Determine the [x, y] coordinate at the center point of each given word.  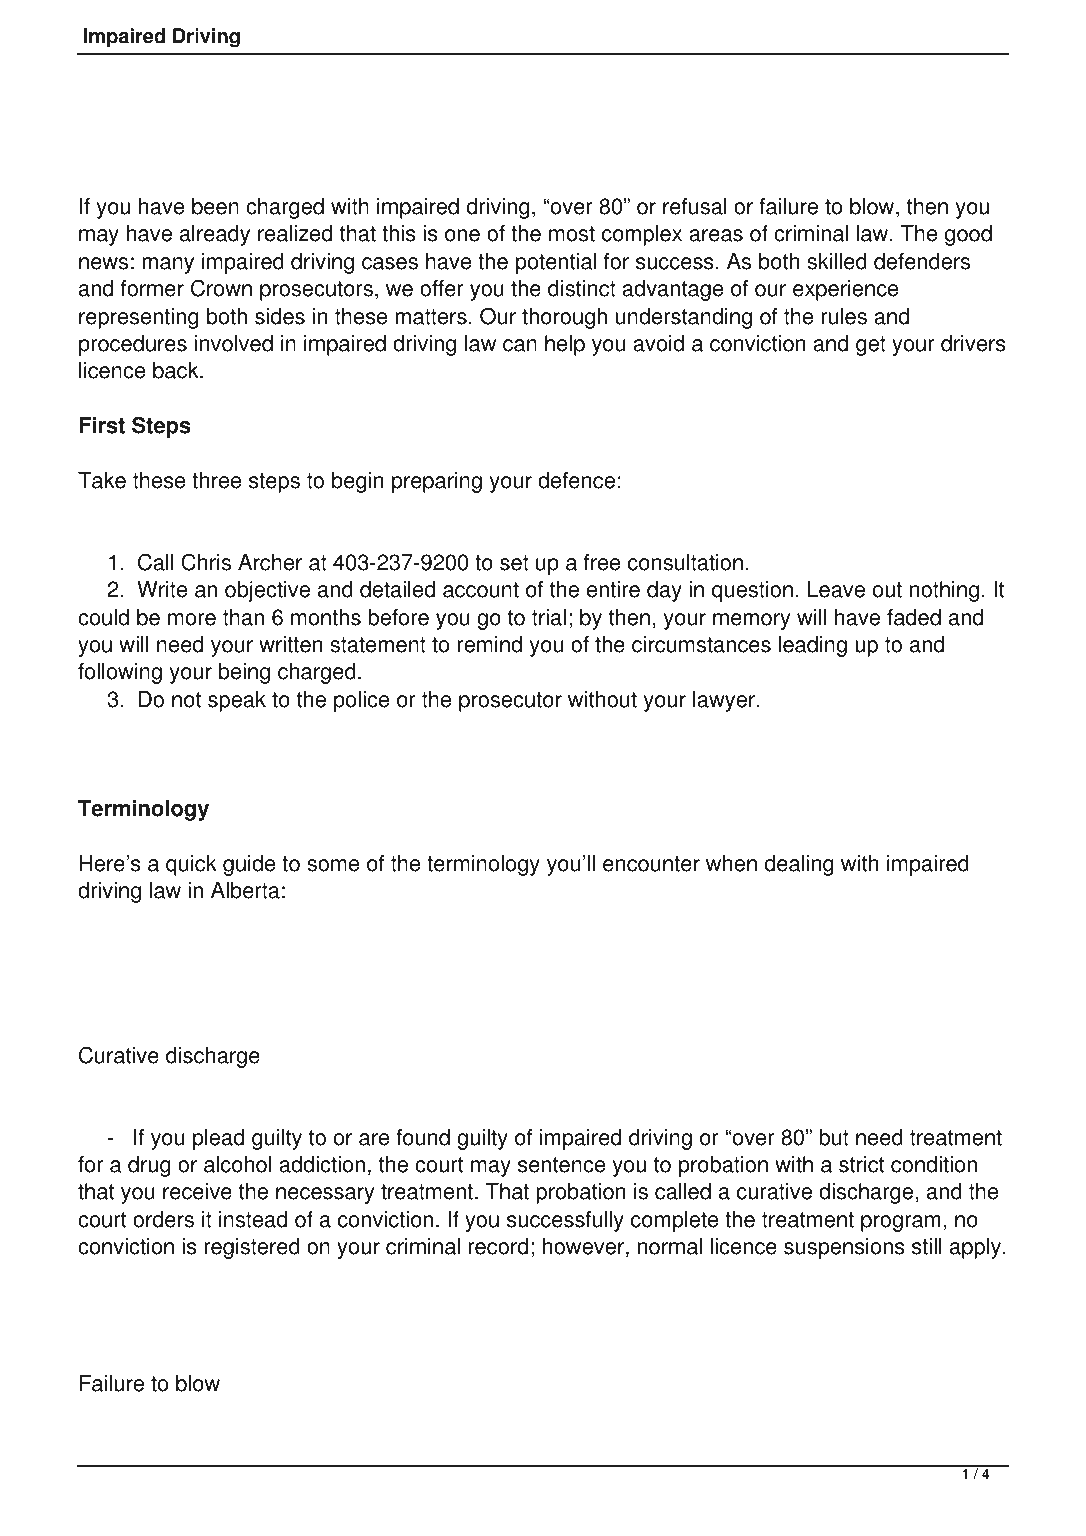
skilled [837, 261]
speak [237, 701]
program [900, 1223]
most [572, 234]
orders [163, 1219]
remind [489, 644]
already [215, 235]
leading [813, 646]
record [498, 1246]
